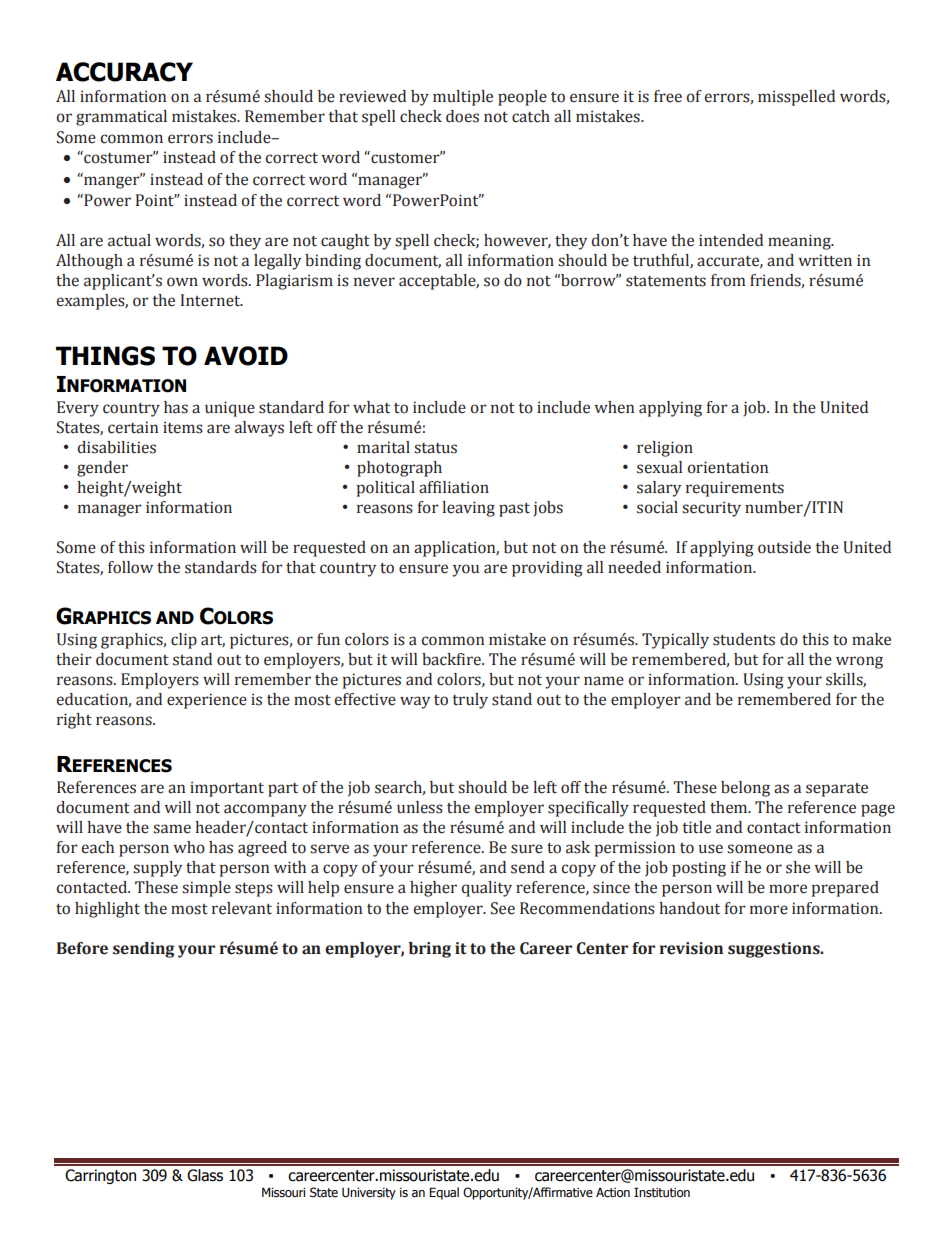 Image resolution: width=952 pixels, height=1233 pixels. Describe the element at coordinates (420, 807) in the screenshot. I see `unless` at that location.
